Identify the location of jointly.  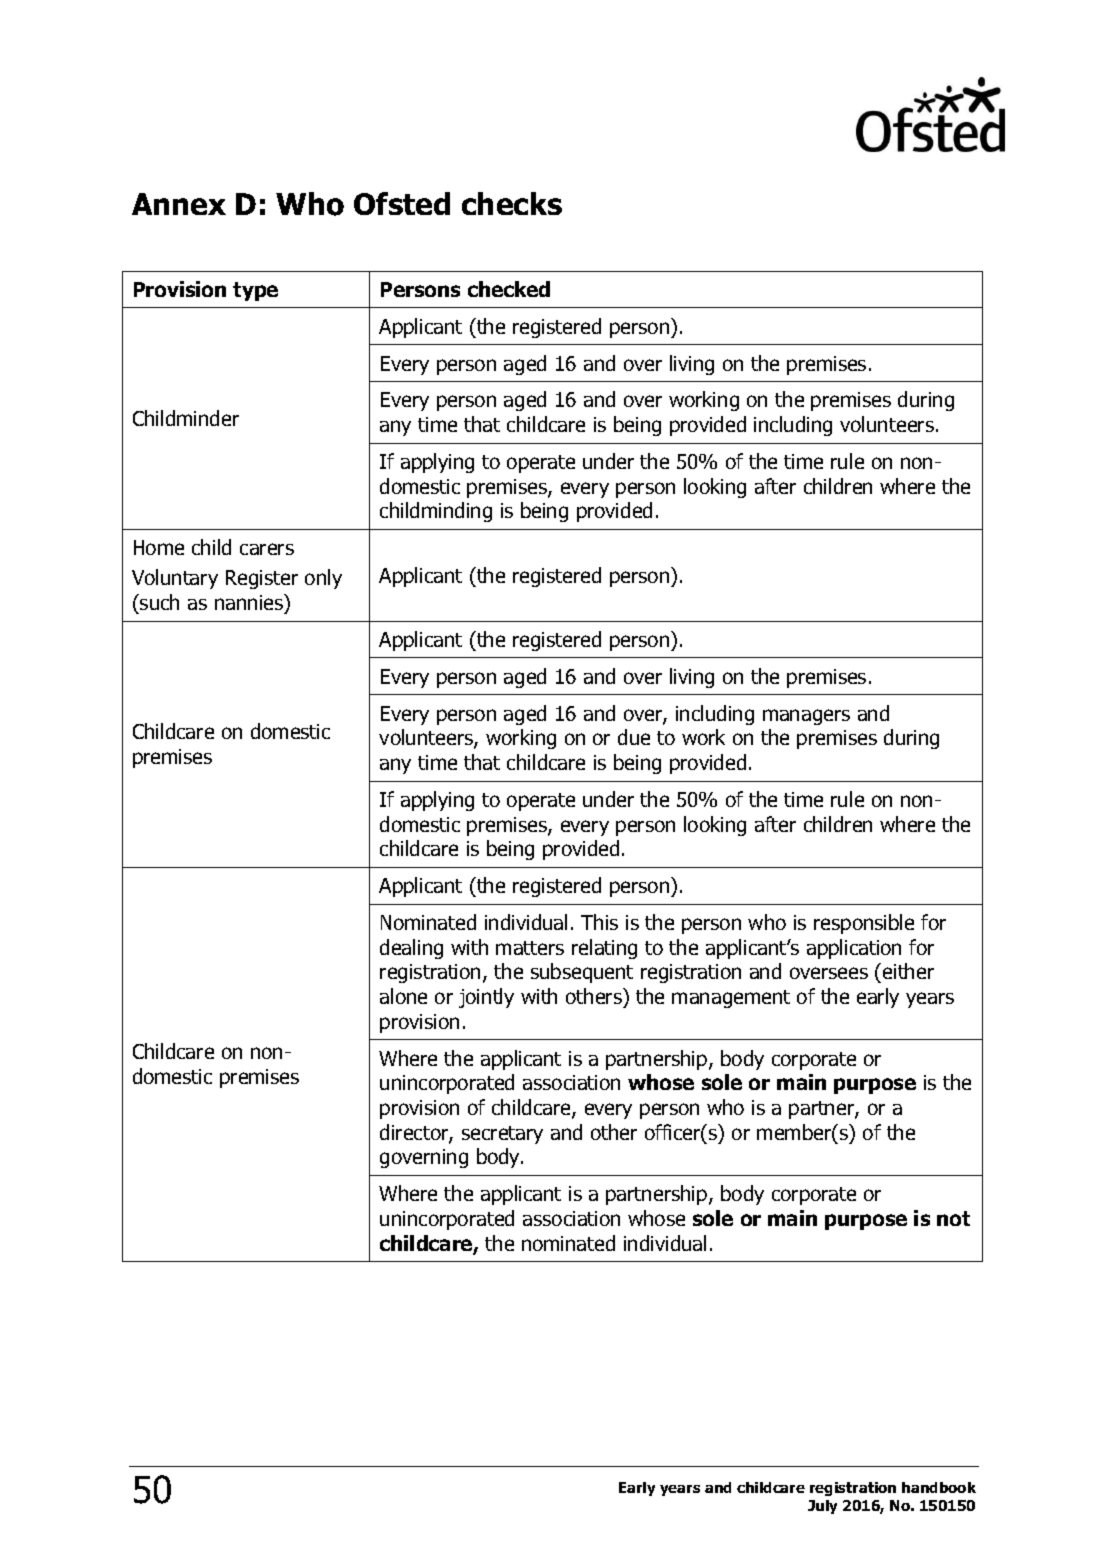
(486, 998).
